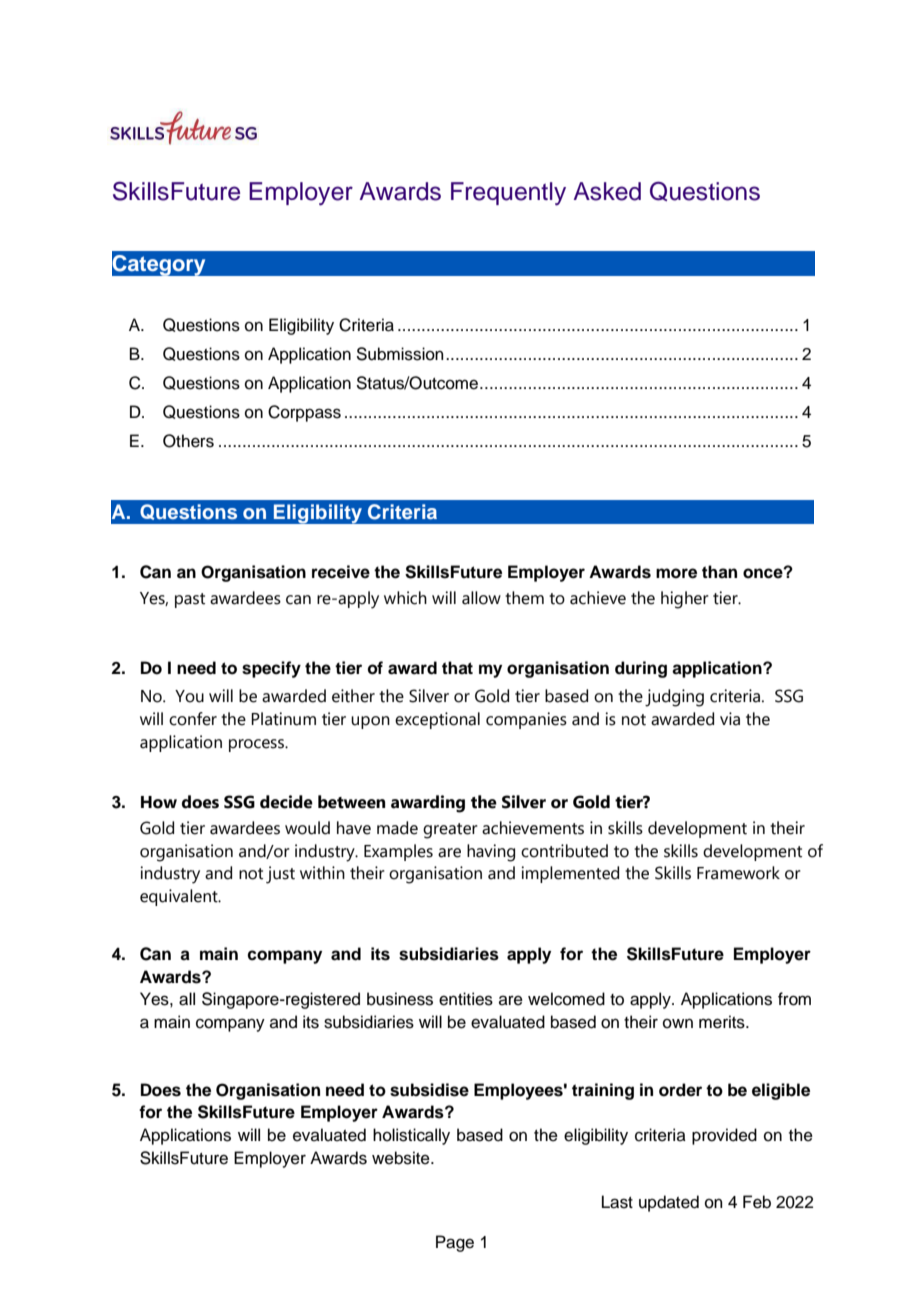  I want to click on allow, so click(481, 598).
